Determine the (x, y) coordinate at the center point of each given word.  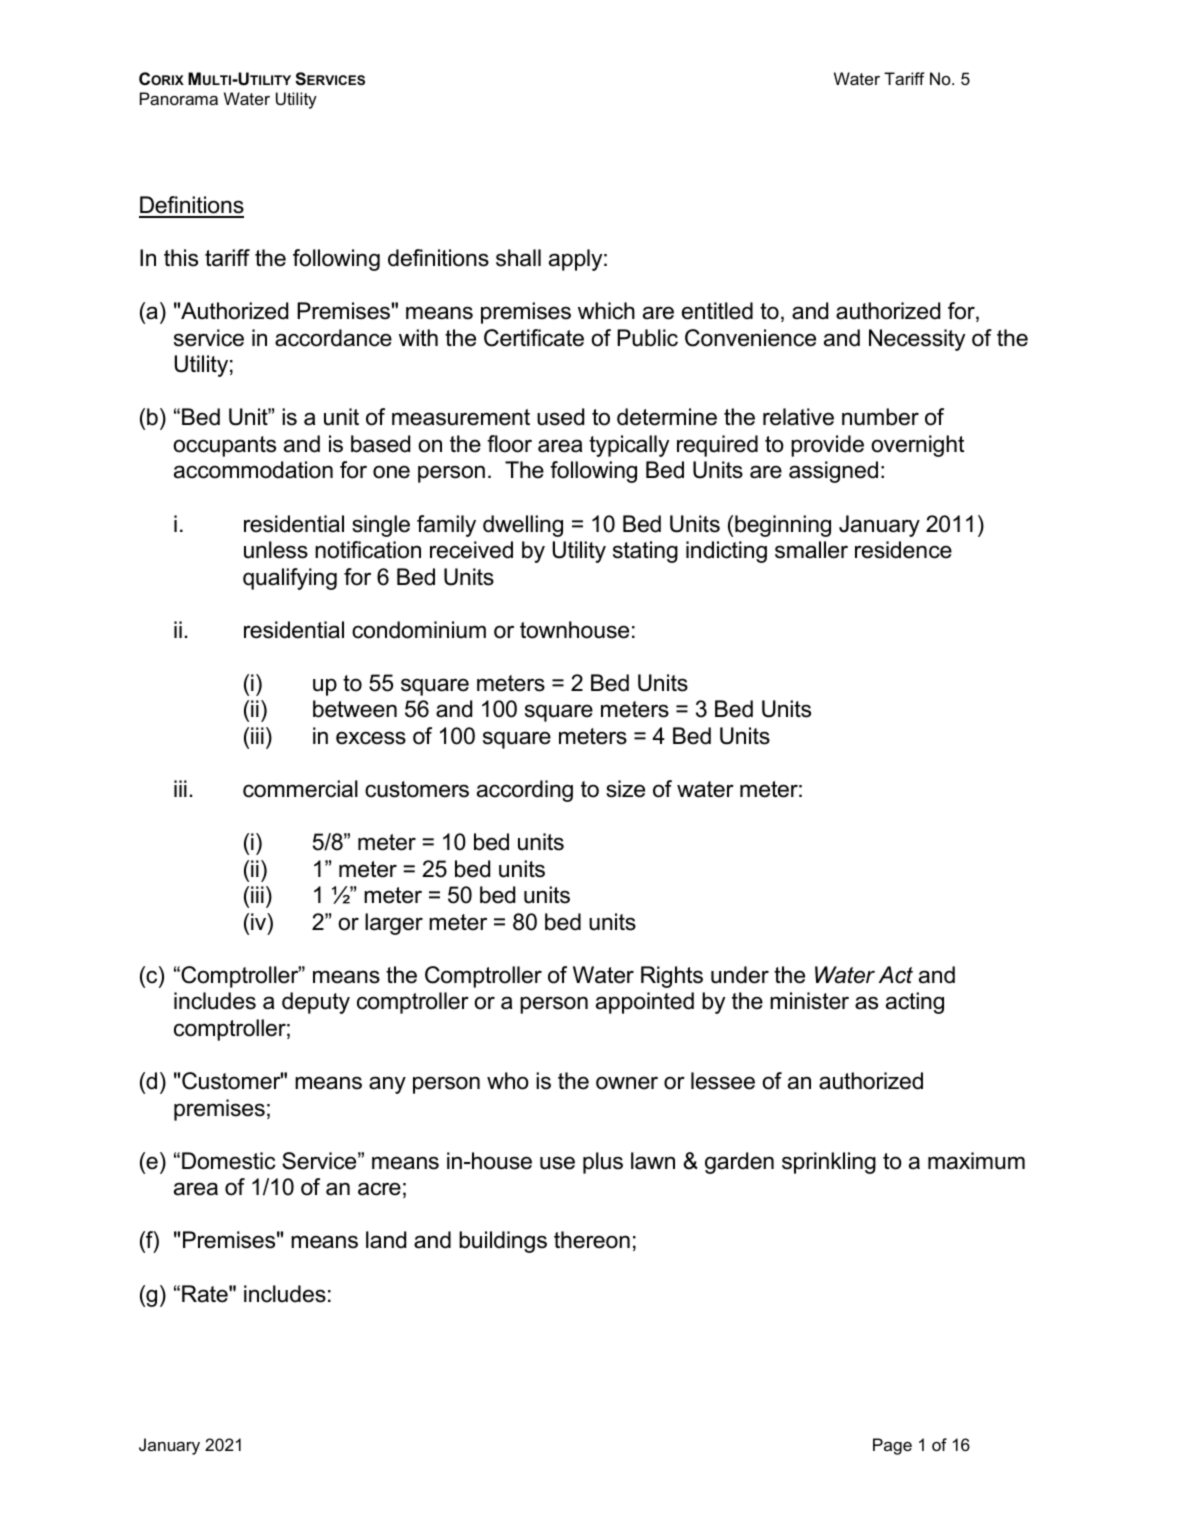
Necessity (917, 340)
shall (518, 258)
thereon (592, 1240)
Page (892, 1446)
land (386, 1240)
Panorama (179, 98)
